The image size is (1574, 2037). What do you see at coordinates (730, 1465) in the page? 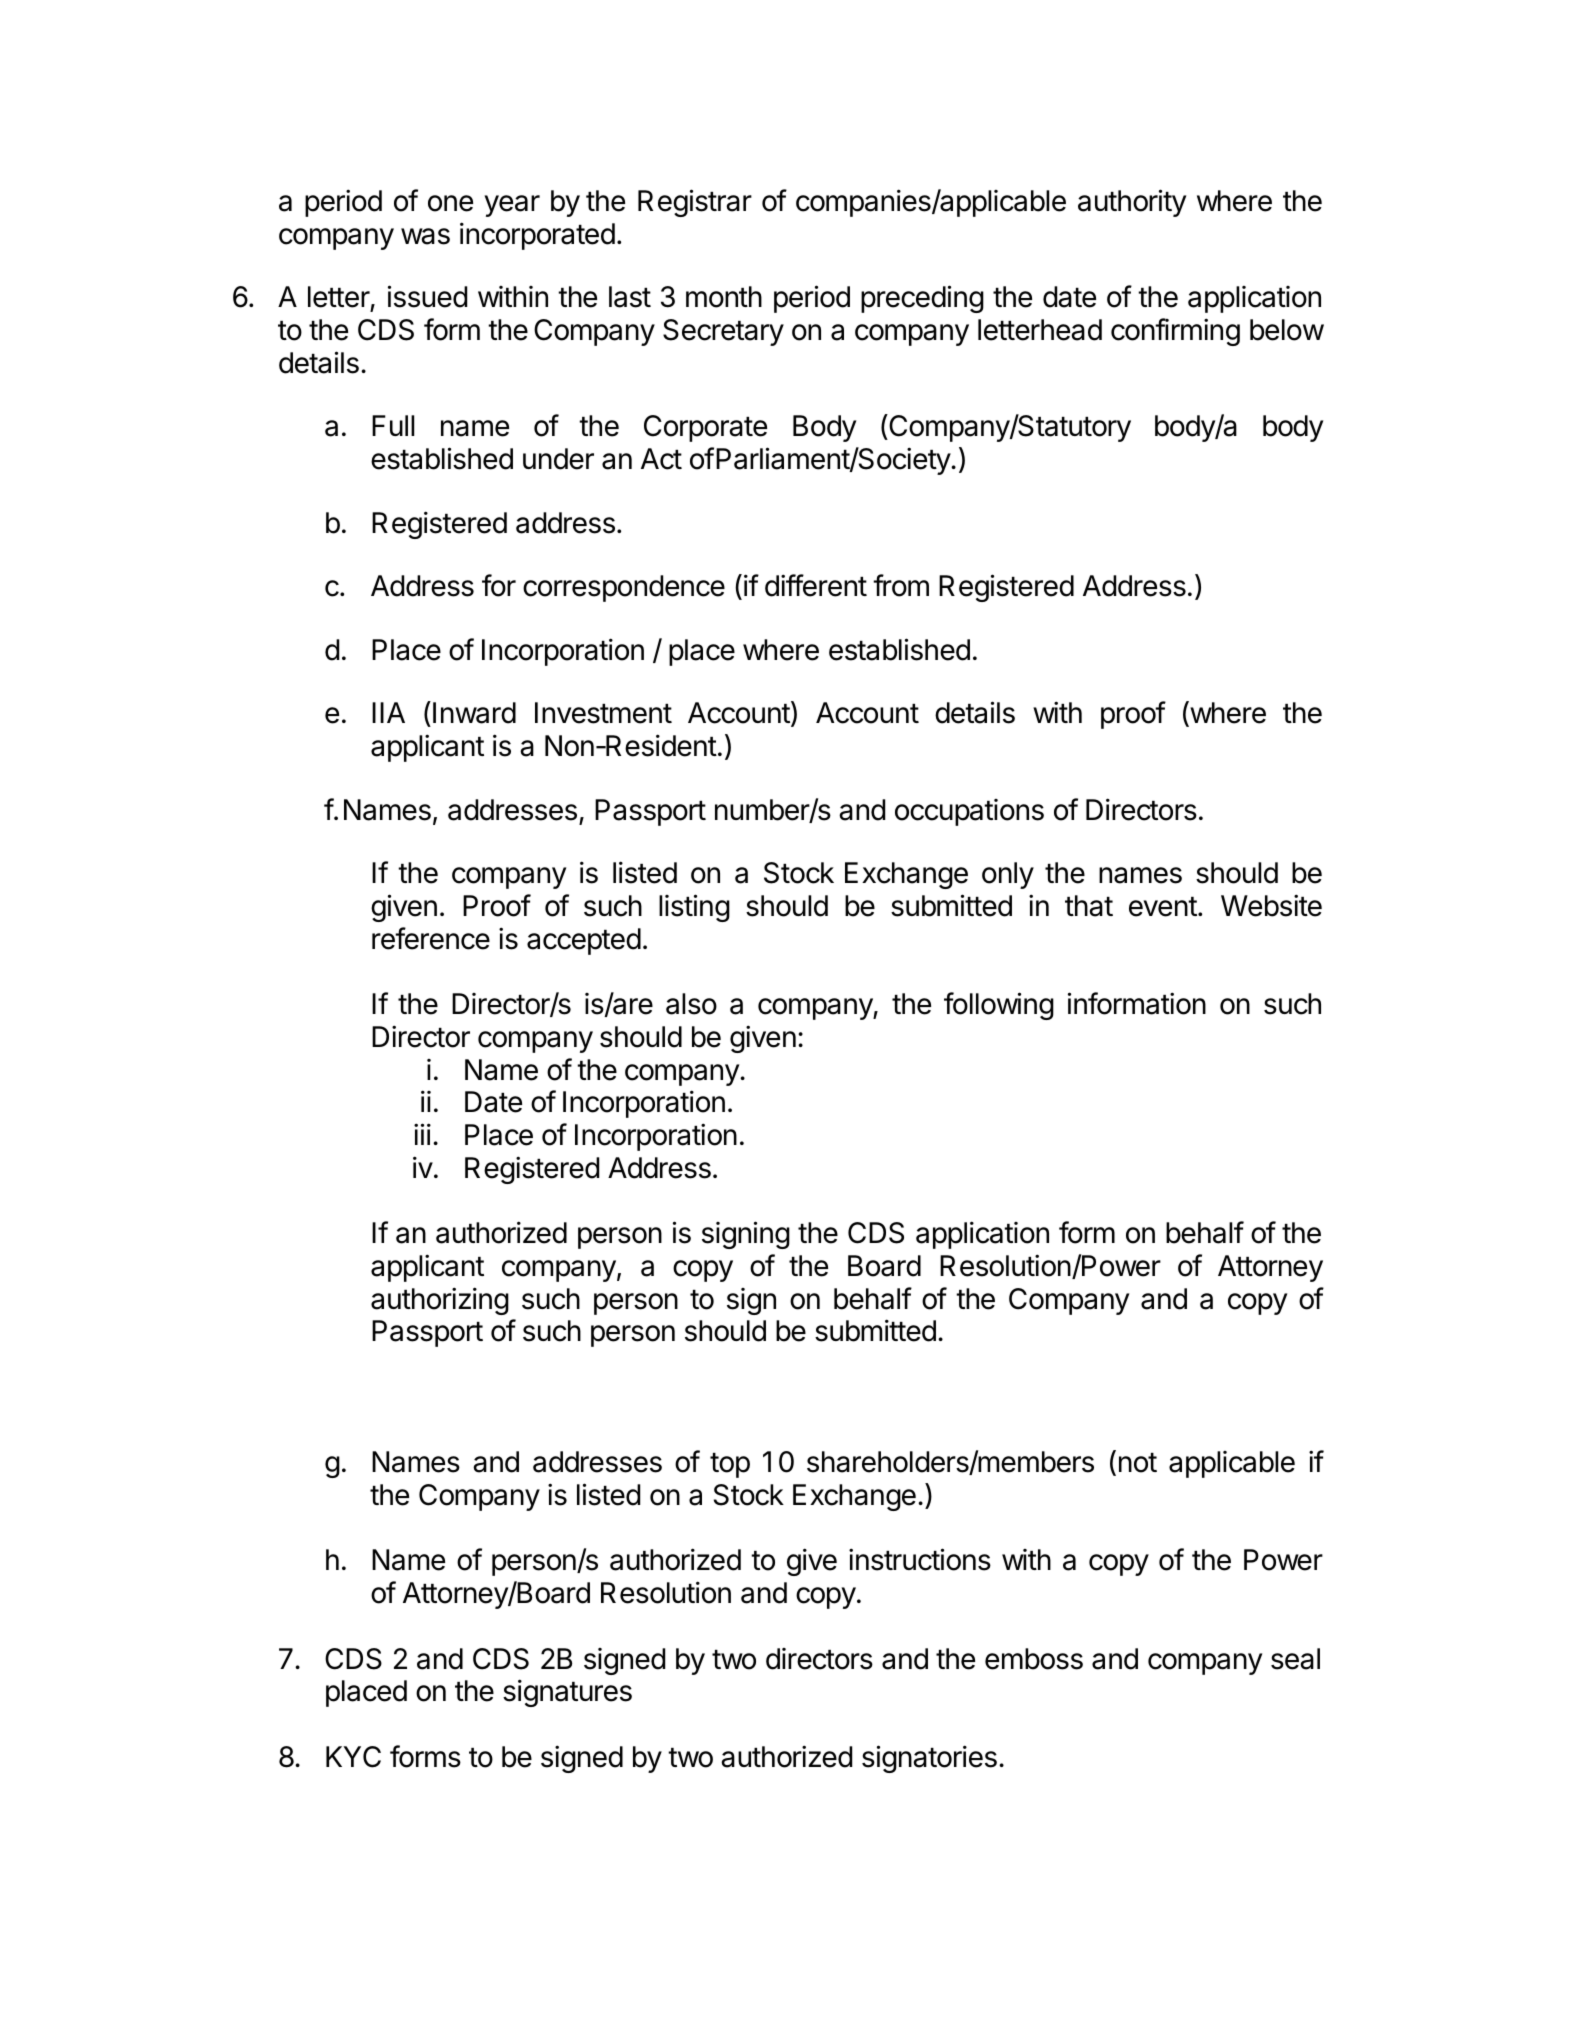
I see `top` at bounding box center [730, 1465].
